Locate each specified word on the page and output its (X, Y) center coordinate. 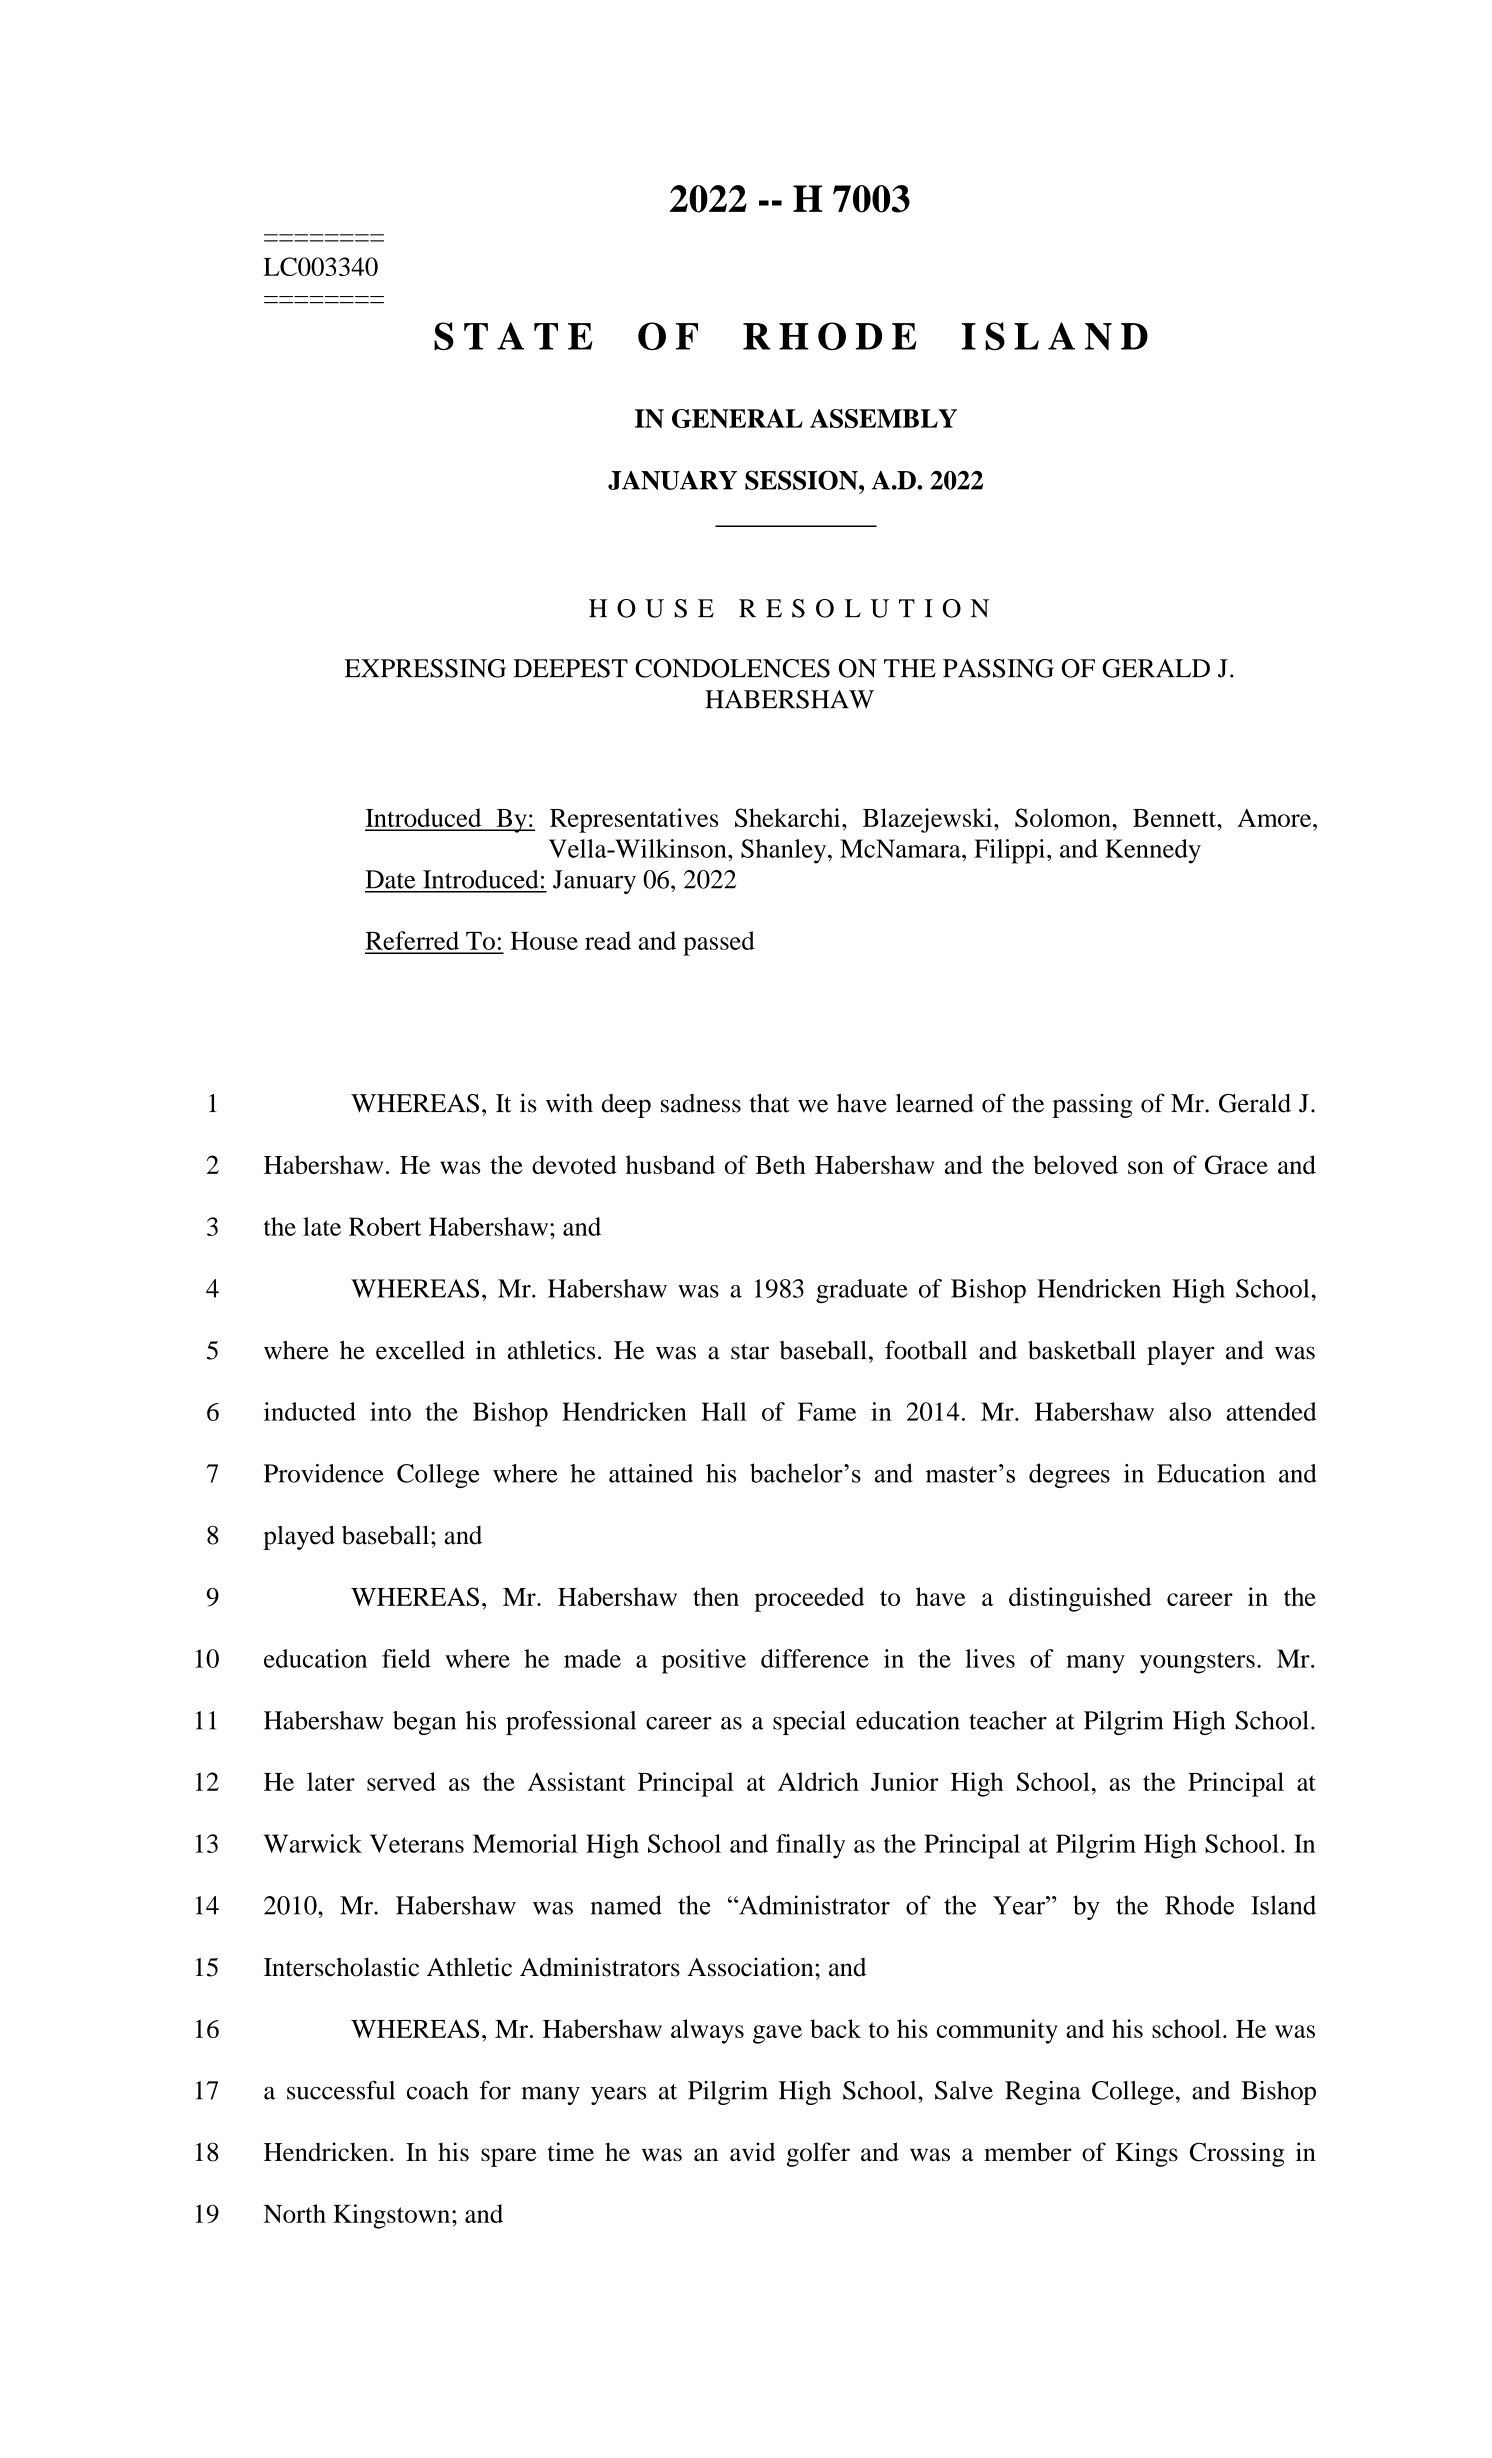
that (770, 1103)
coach (438, 2090)
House (544, 941)
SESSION (802, 480)
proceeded (809, 1599)
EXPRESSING (425, 668)
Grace (1236, 1164)
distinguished (1080, 1599)
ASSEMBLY (883, 418)
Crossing (1237, 2154)
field (406, 1658)
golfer (818, 2154)
